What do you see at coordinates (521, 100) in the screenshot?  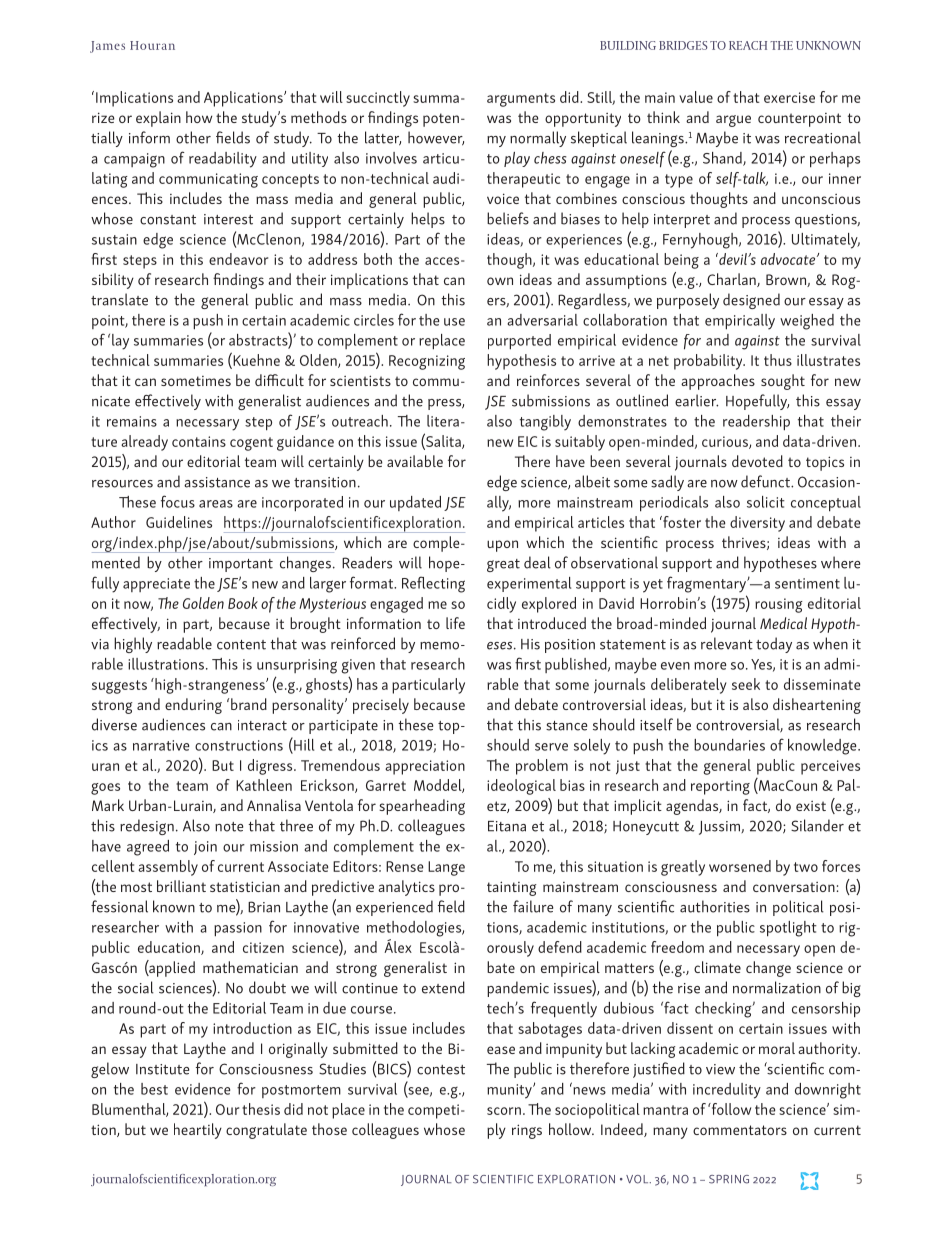 I see `arguments` at bounding box center [521, 100].
